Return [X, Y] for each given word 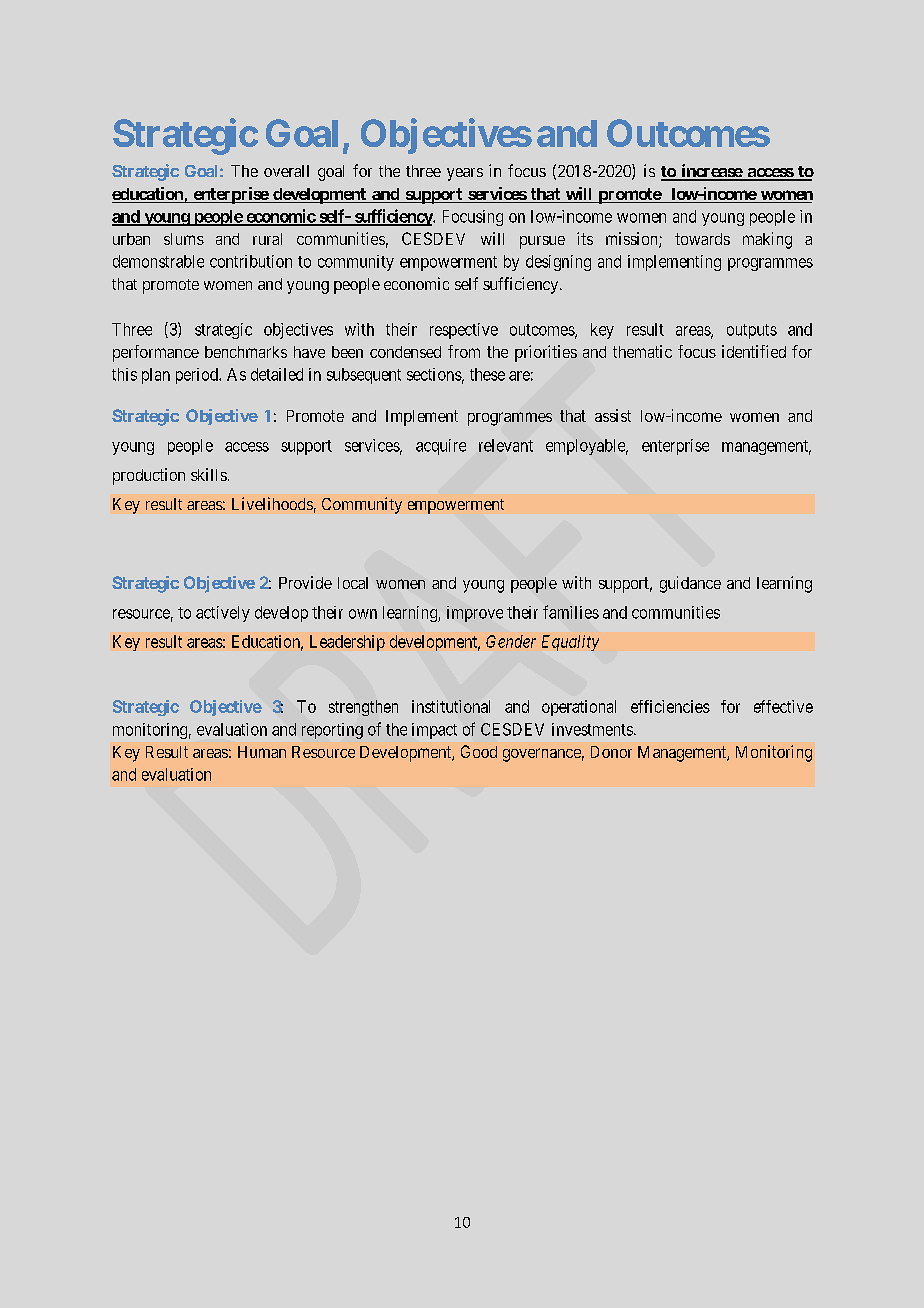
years [465, 174]
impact [434, 731]
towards [702, 239]
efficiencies [670, 706]
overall [286, 171]
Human [262, 752]
